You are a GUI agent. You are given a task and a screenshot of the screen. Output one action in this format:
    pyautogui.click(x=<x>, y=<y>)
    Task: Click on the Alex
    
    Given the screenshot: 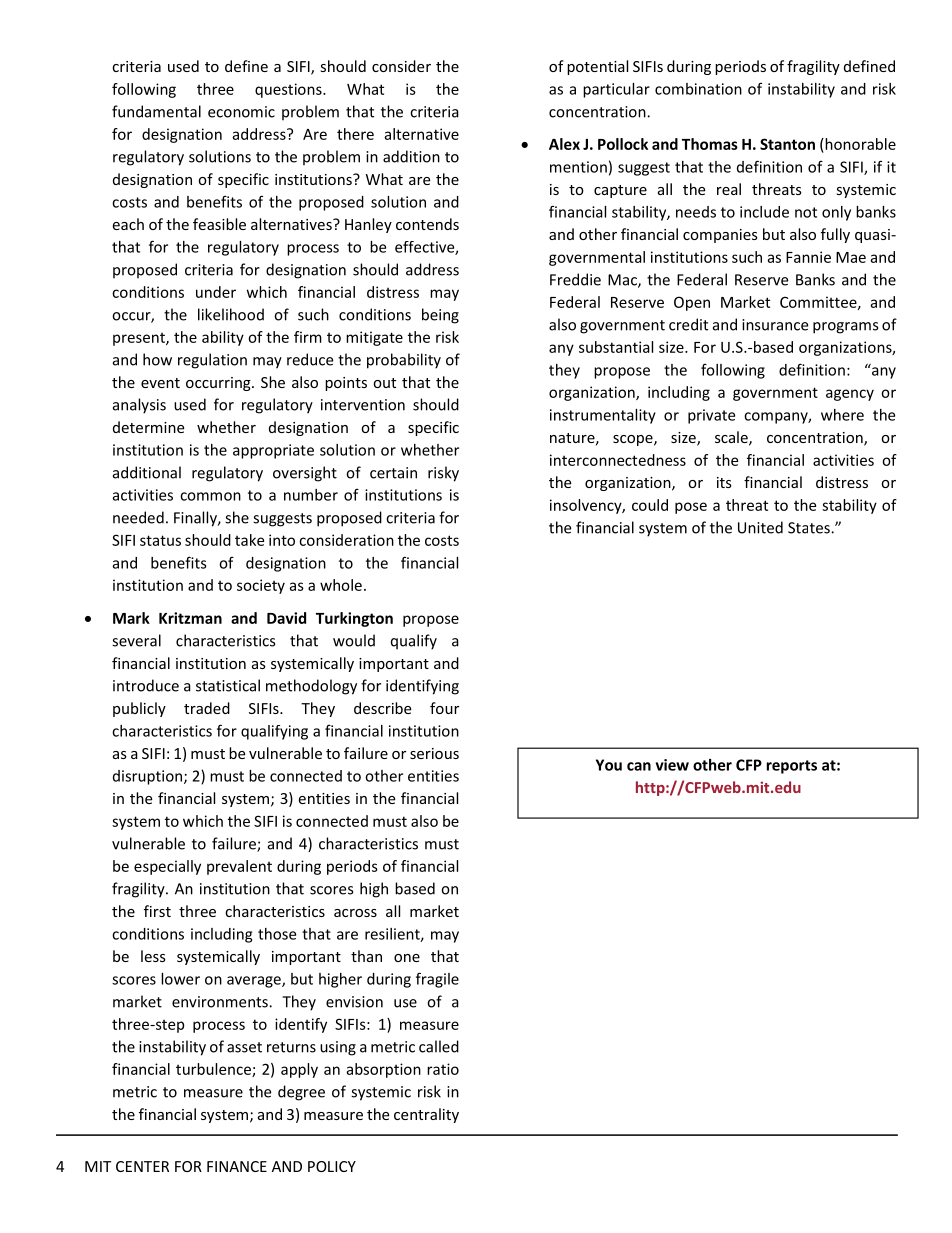 What is the action you would take?
    pyautogui.click(x=564, y=144)
